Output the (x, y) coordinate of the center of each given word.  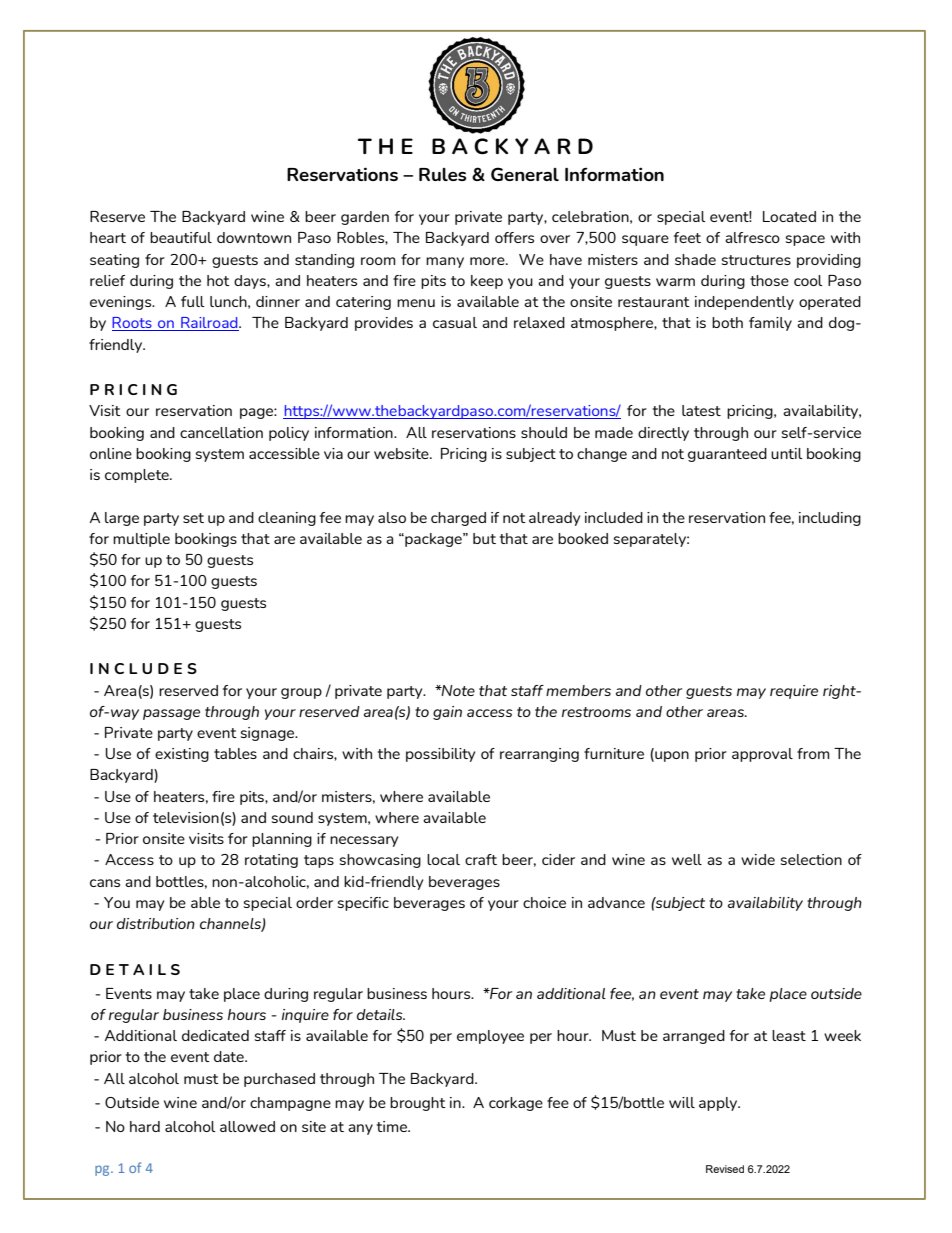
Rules (443, 174)
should (544, 432)
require (794, 692)
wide (758, 859)
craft (481, 859)
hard (145, 1126)
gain (447, 713)
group (301, 693)
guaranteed (727, 455)
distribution (156, 923)
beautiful (181, 237)
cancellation (221, 432)
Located (789, 216)
